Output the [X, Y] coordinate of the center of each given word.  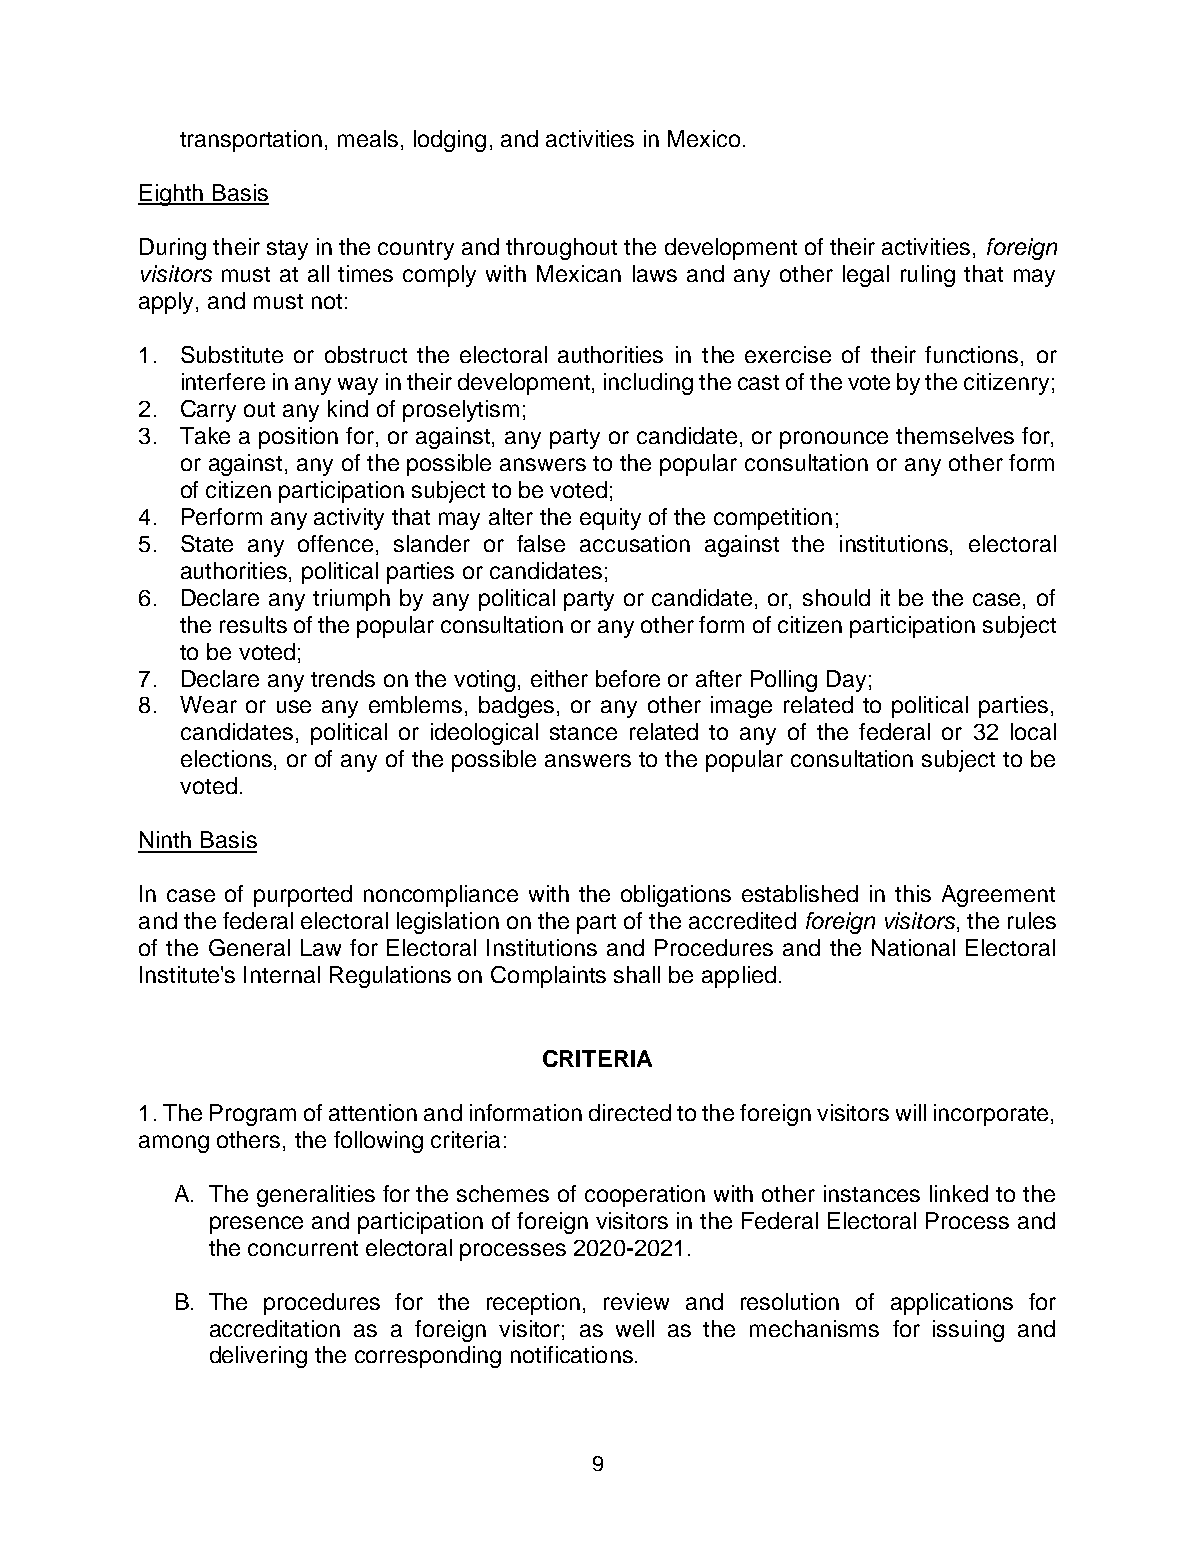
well [635, 1328]
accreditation [275, 1328]
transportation [251, 141]
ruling [928, 276]
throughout [561, 249]
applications [952, 1304]
